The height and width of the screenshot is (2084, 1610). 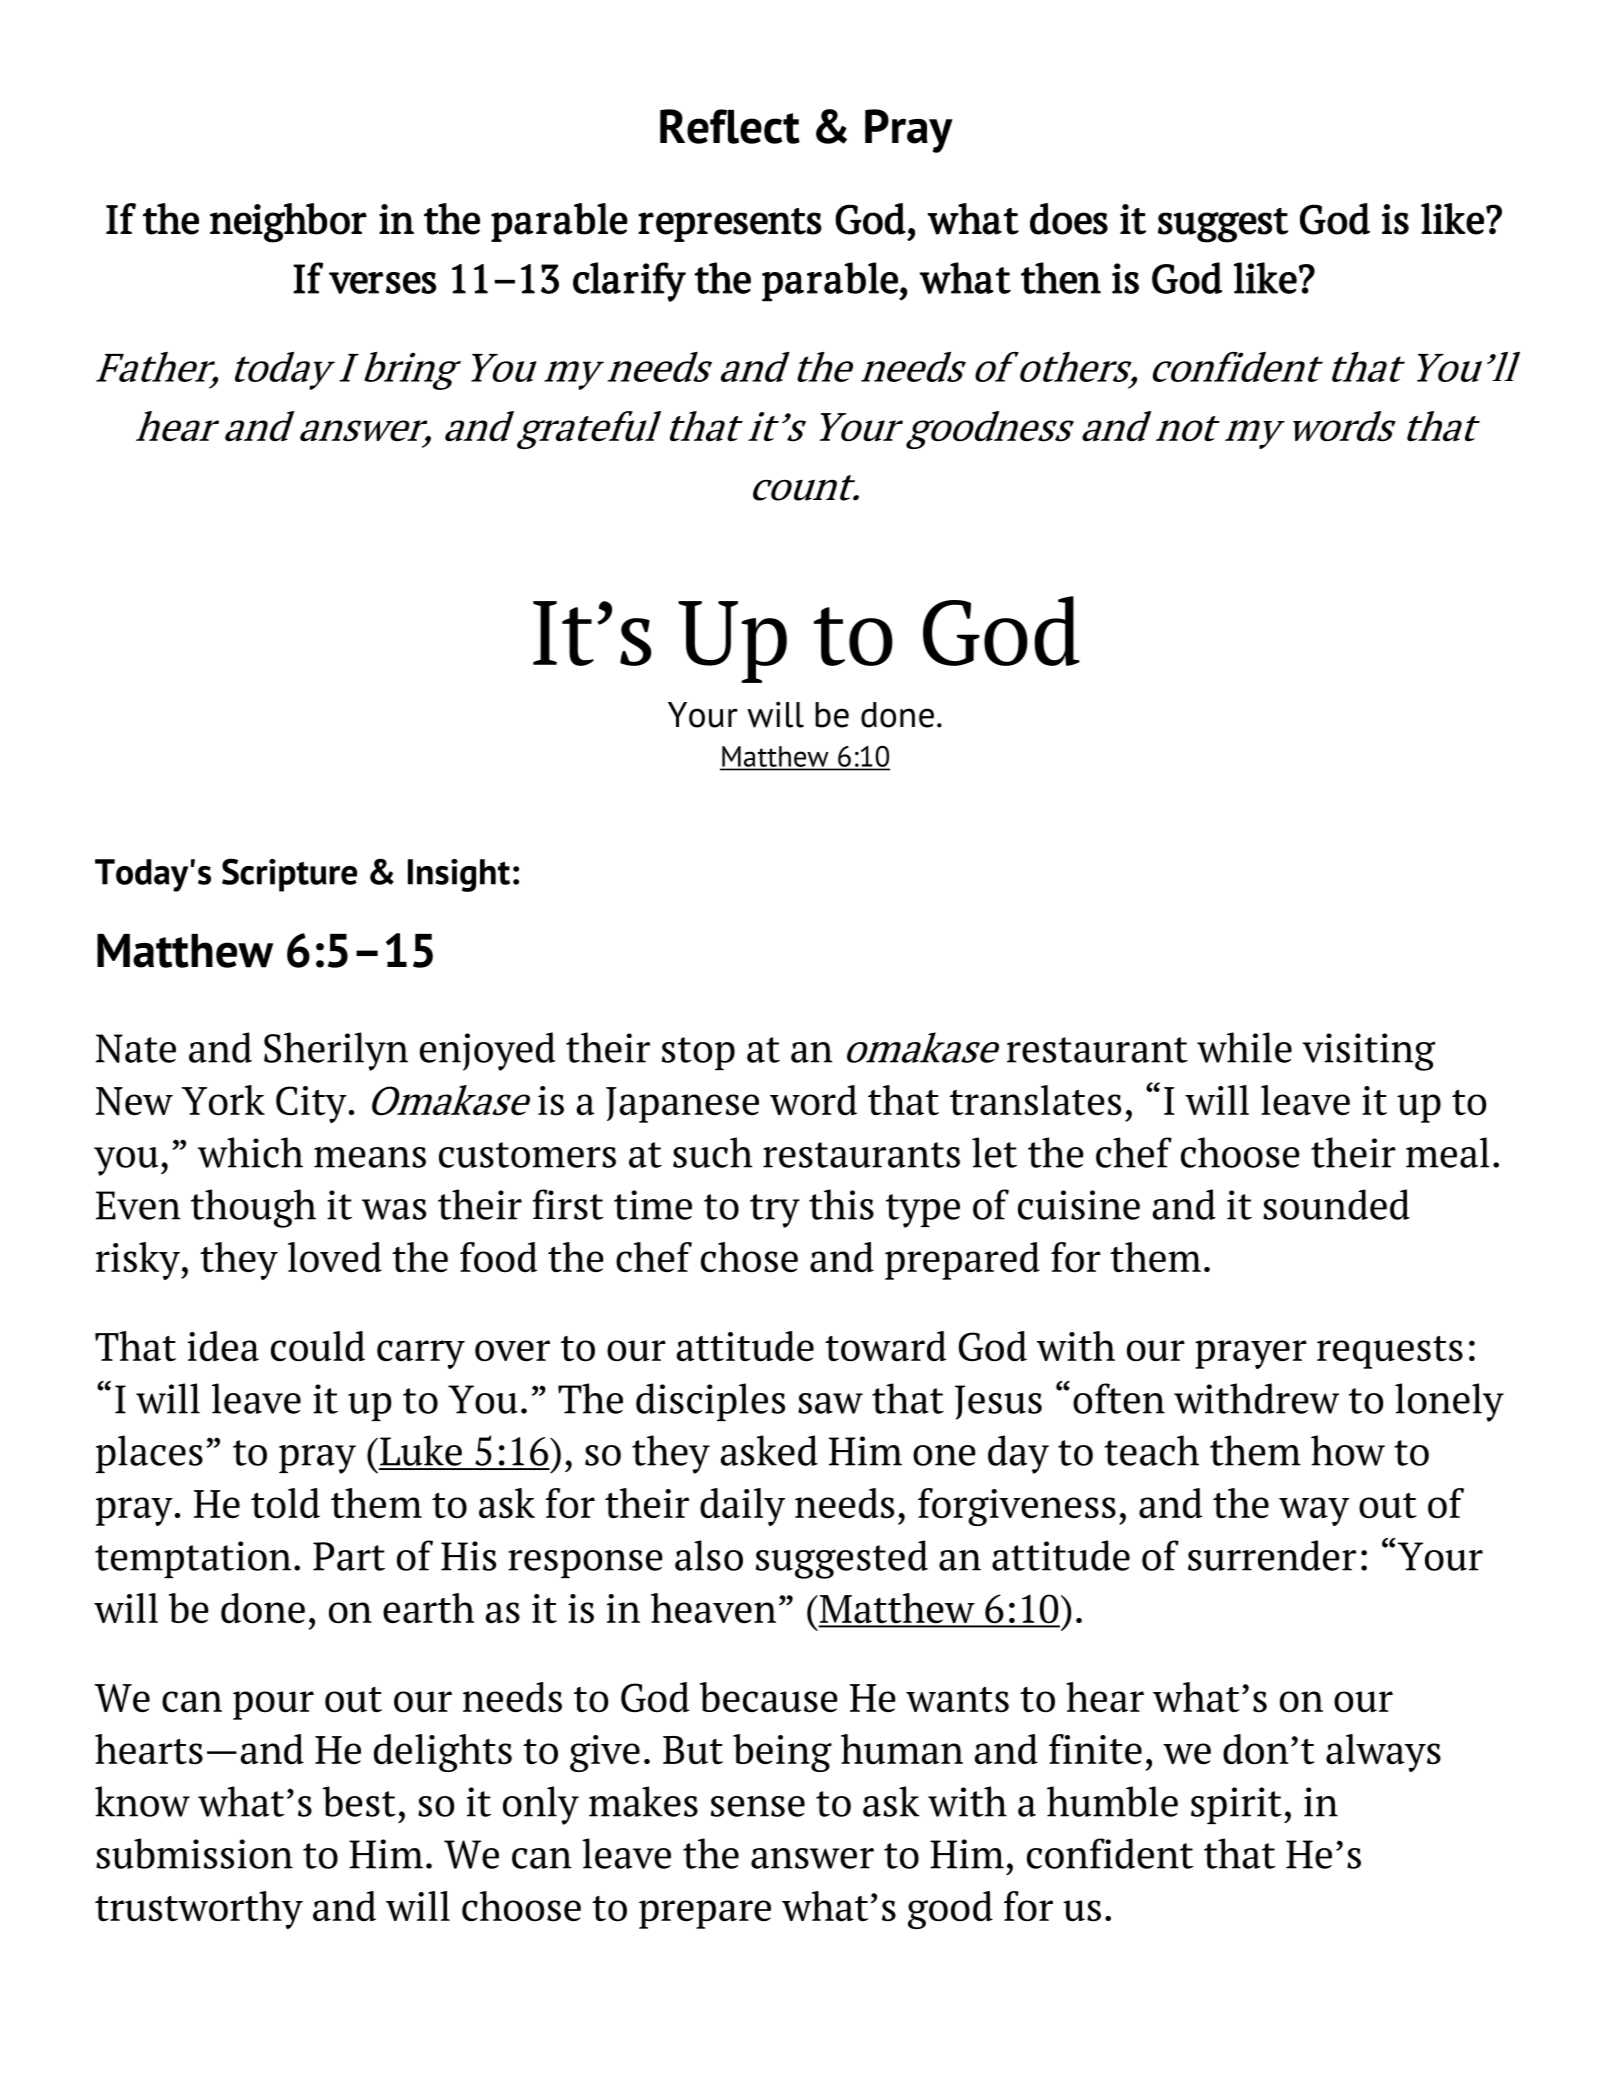 What do you see at coordinates (1244, 1047) in the screenshot?
I see `while` at bounding box center [1244, 1047].
